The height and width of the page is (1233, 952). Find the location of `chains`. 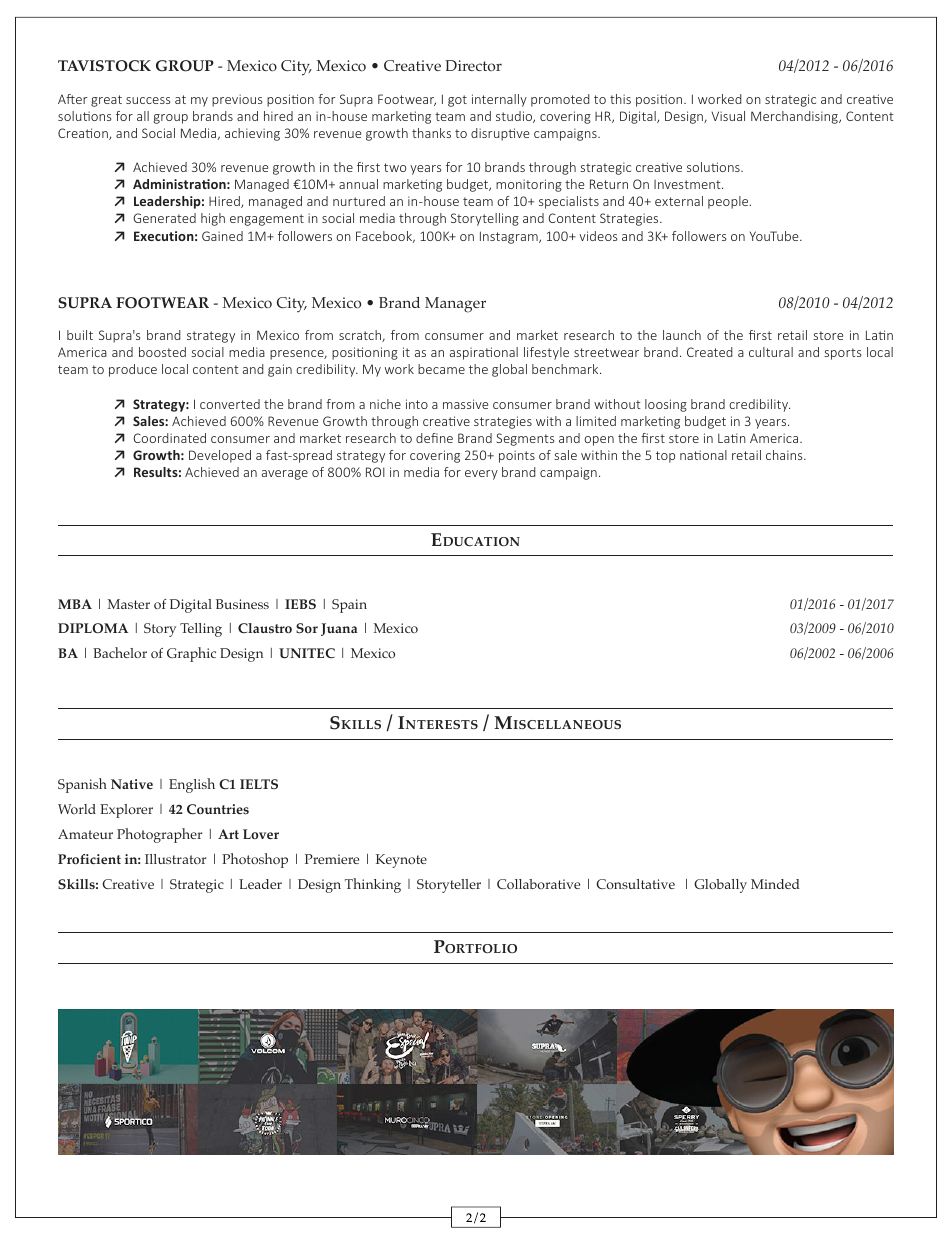

chains is located at coordinates (785, 455).
